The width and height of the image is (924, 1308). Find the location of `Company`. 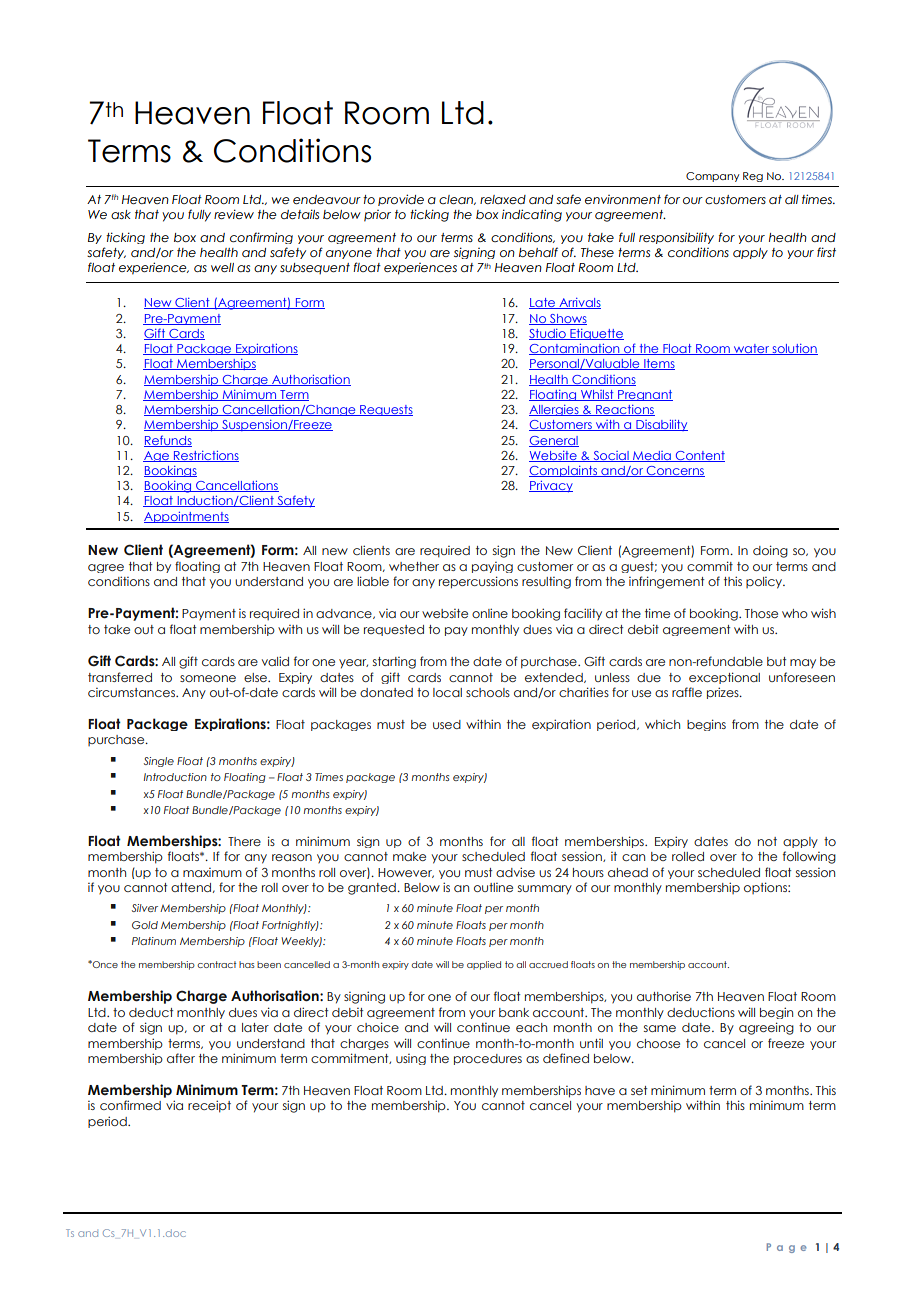

Company is located at coordinates (712, 177).
